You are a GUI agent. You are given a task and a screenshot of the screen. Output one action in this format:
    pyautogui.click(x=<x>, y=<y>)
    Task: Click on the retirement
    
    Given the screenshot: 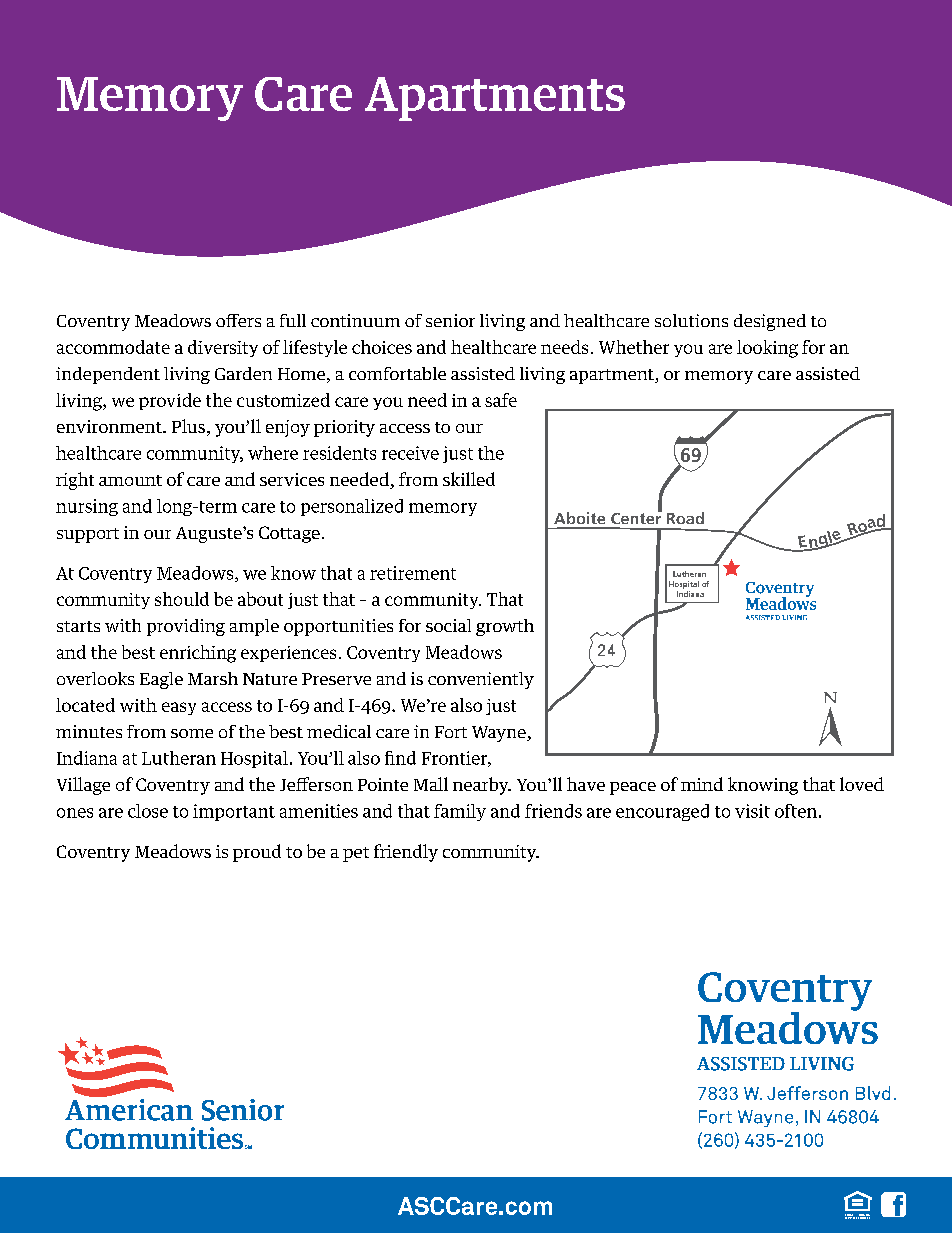 What is the action you would take?
    pyautogui.click(x=413, y=573)
